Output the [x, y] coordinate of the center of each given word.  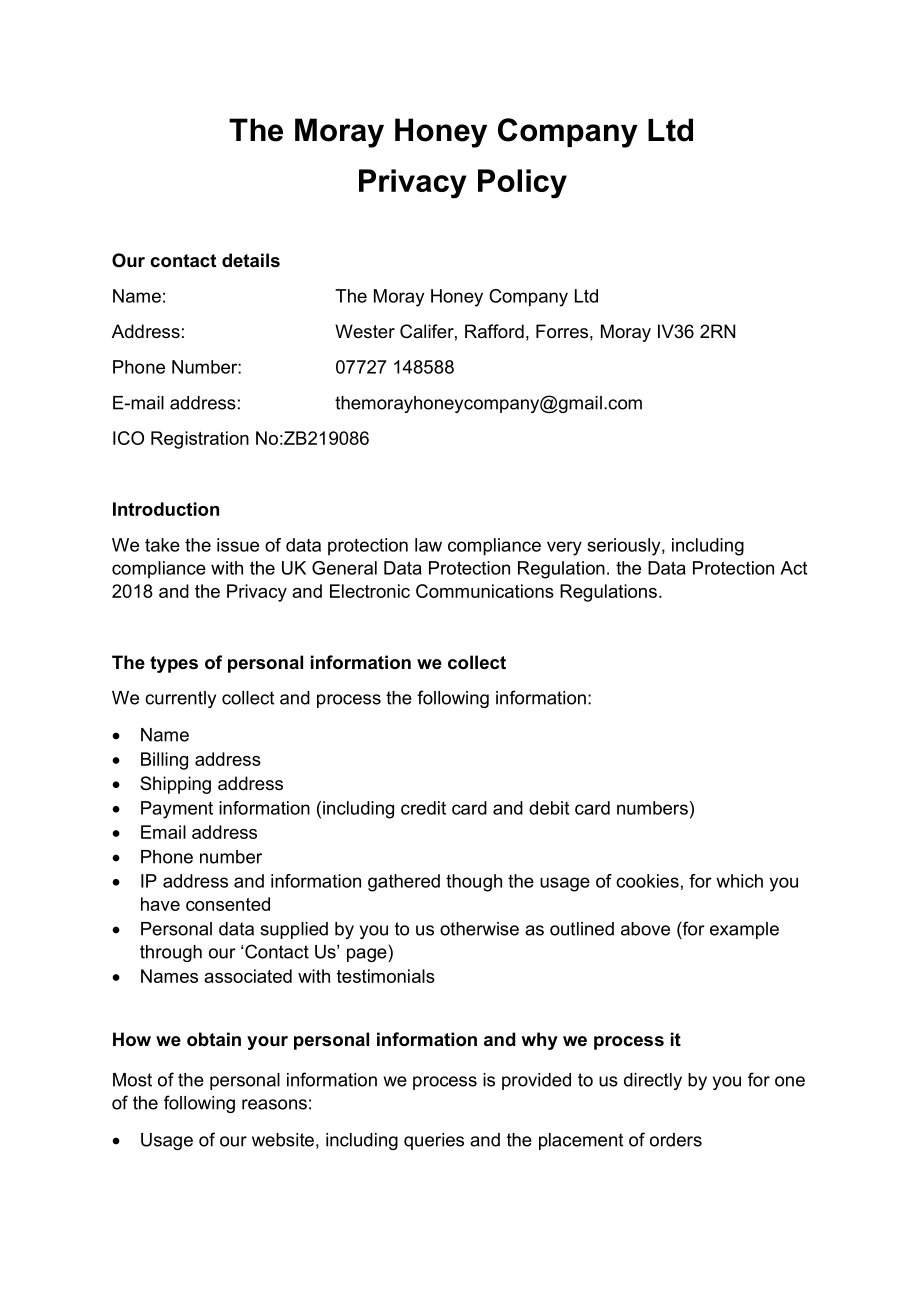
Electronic [370, 591]
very [564, 548]
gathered [404, 883]
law [428, 545]
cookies [647, 881]
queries [434, 1141]
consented [228, 904]
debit [549, 808]
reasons [274, 1104]
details [251, 260]
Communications [485, 591]
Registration [200, 440]
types [174, 664]
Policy [522, 184]
